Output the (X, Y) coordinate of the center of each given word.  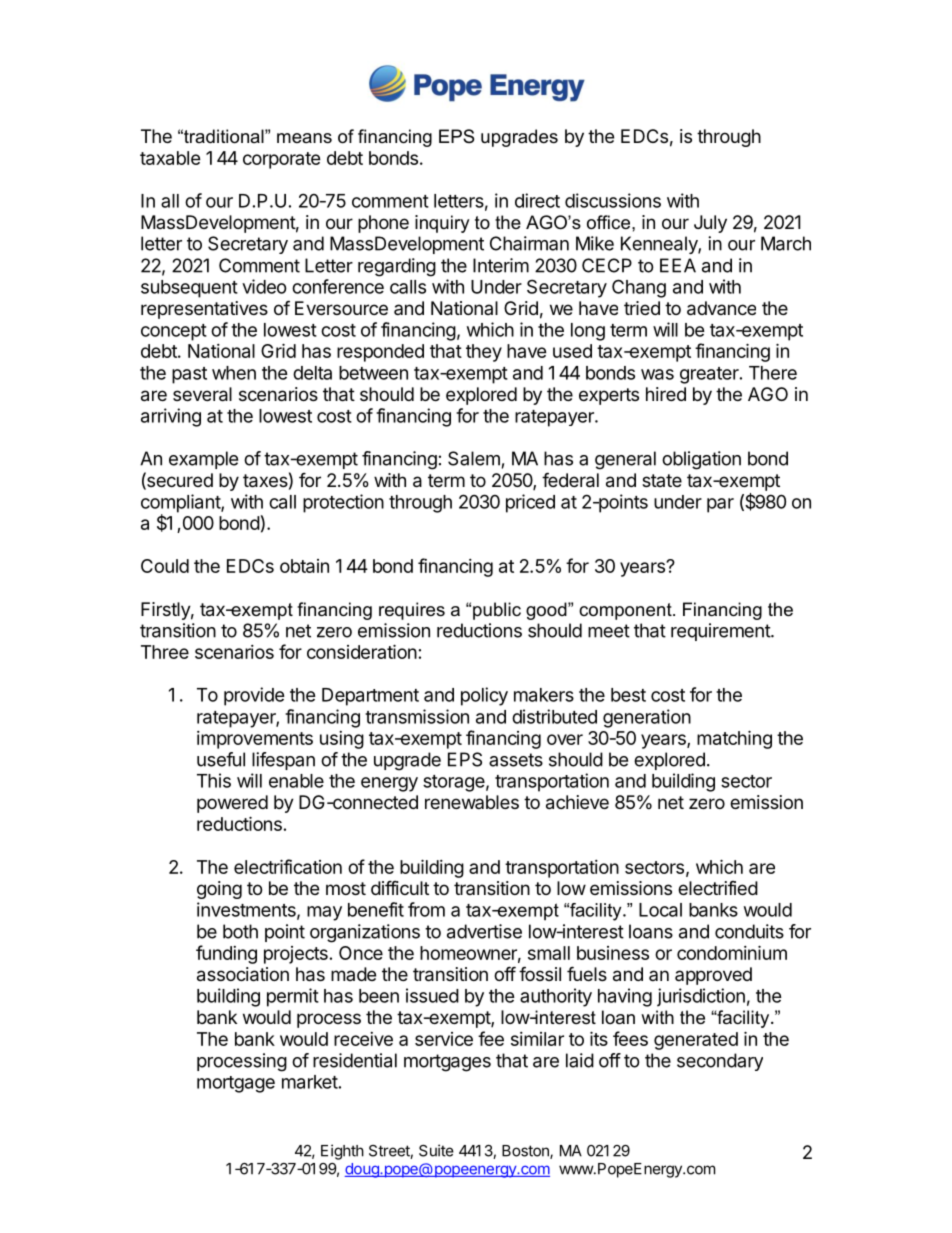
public (497, 611)
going (219, 890)
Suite (436, 1150)
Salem (474, 458)
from (426, 909)
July (710, 224)
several (202, 394)
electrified (718, 888)
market (310, 1082)
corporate (282, 160)
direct (537, 200)
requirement (721, 632)
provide (254, 696)
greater (710, 375)
